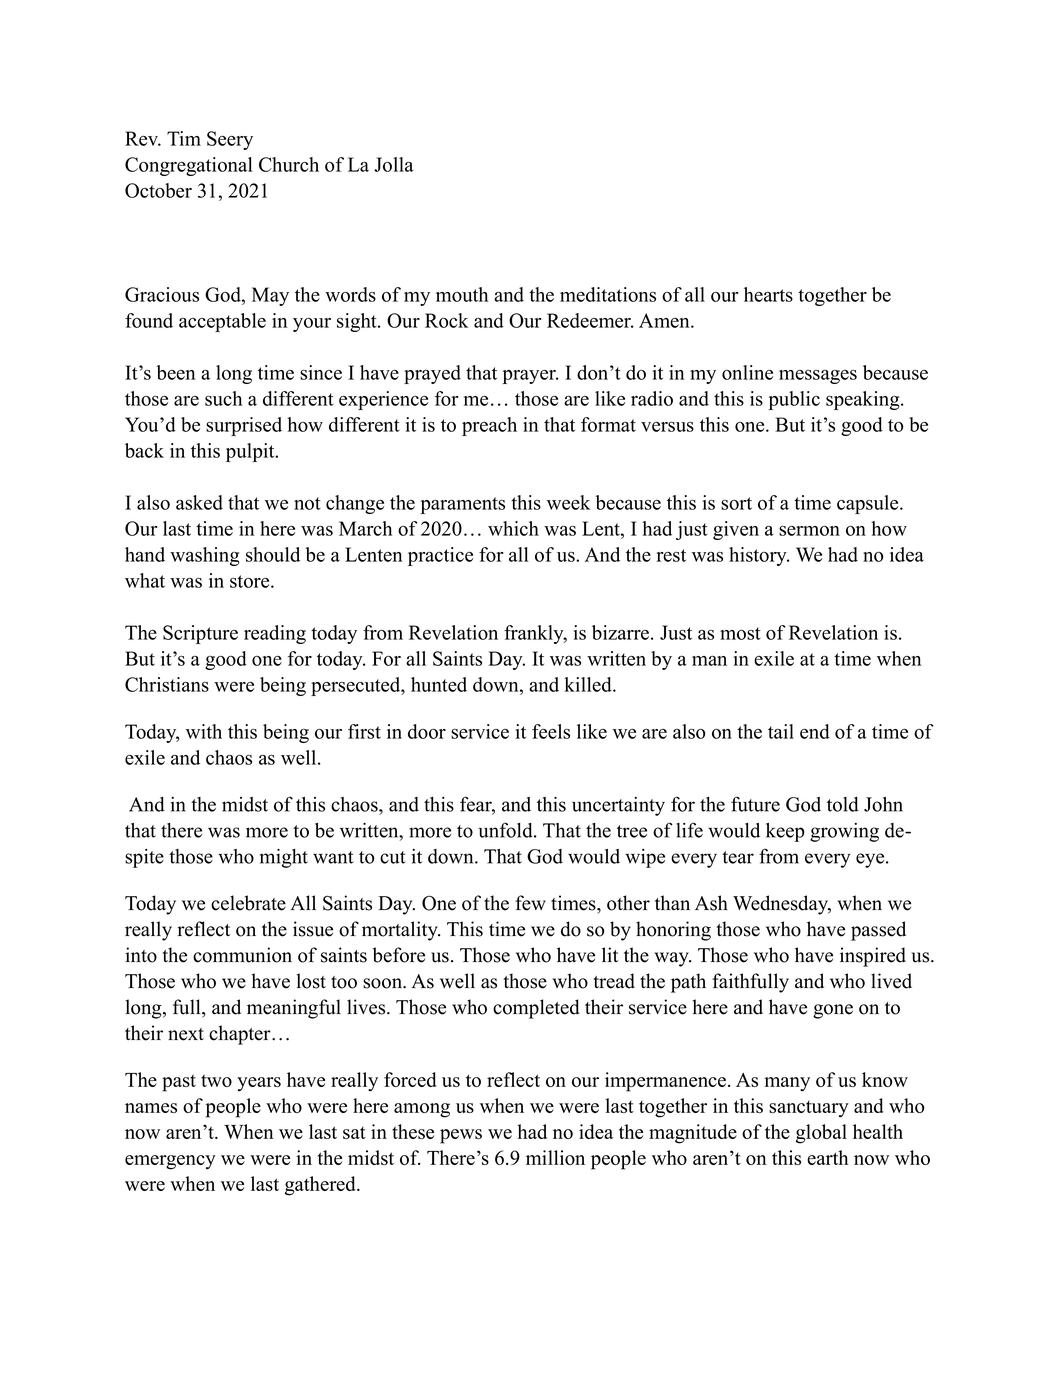  Describe the element at coordinates (394, 164) in the page. I see `Jolla` at that location.
